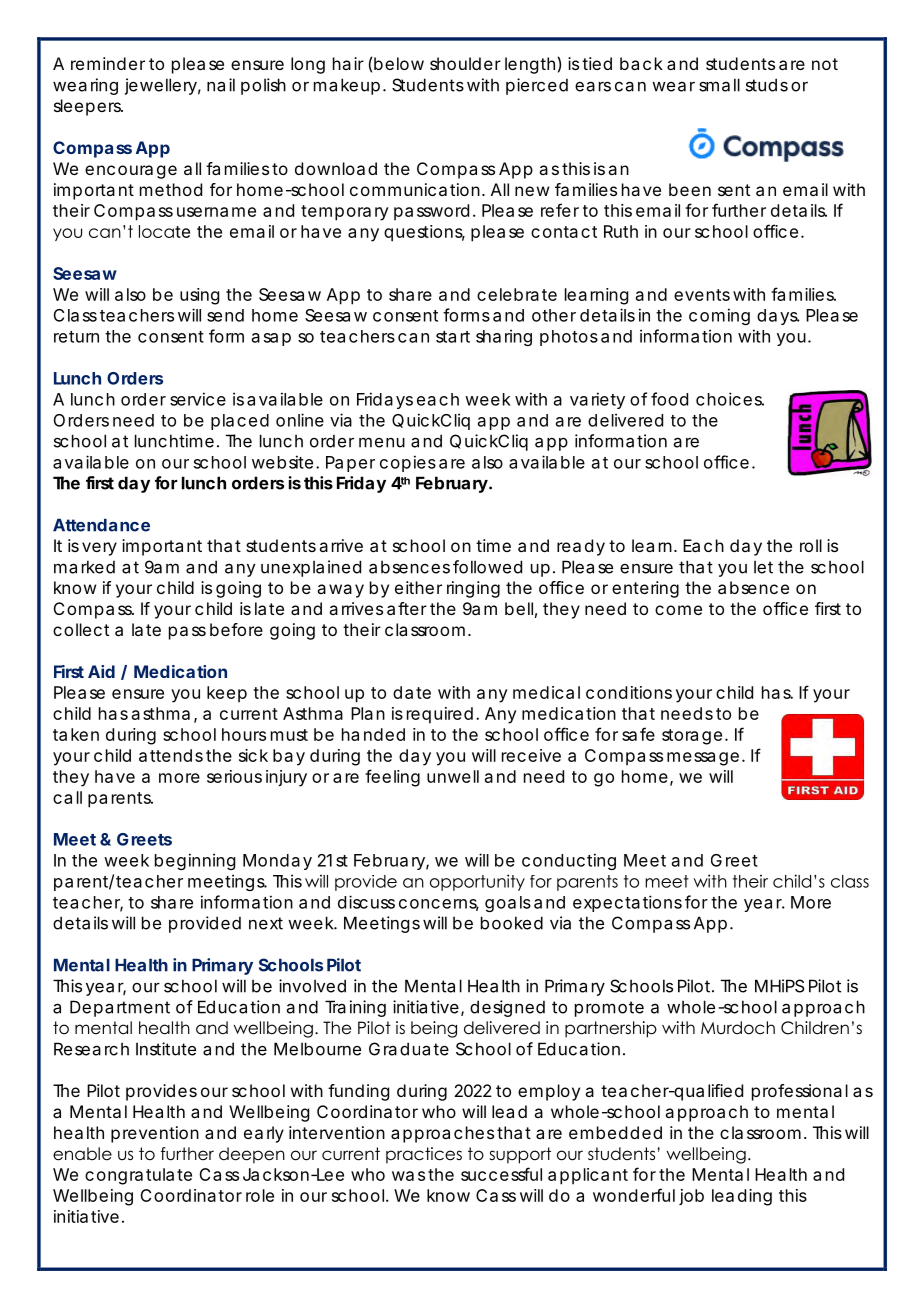 This page has height=1308, width=924. What do you see at coordinates (81, 629) in the page?
I see `collect` at bounding box center [81, 629].
